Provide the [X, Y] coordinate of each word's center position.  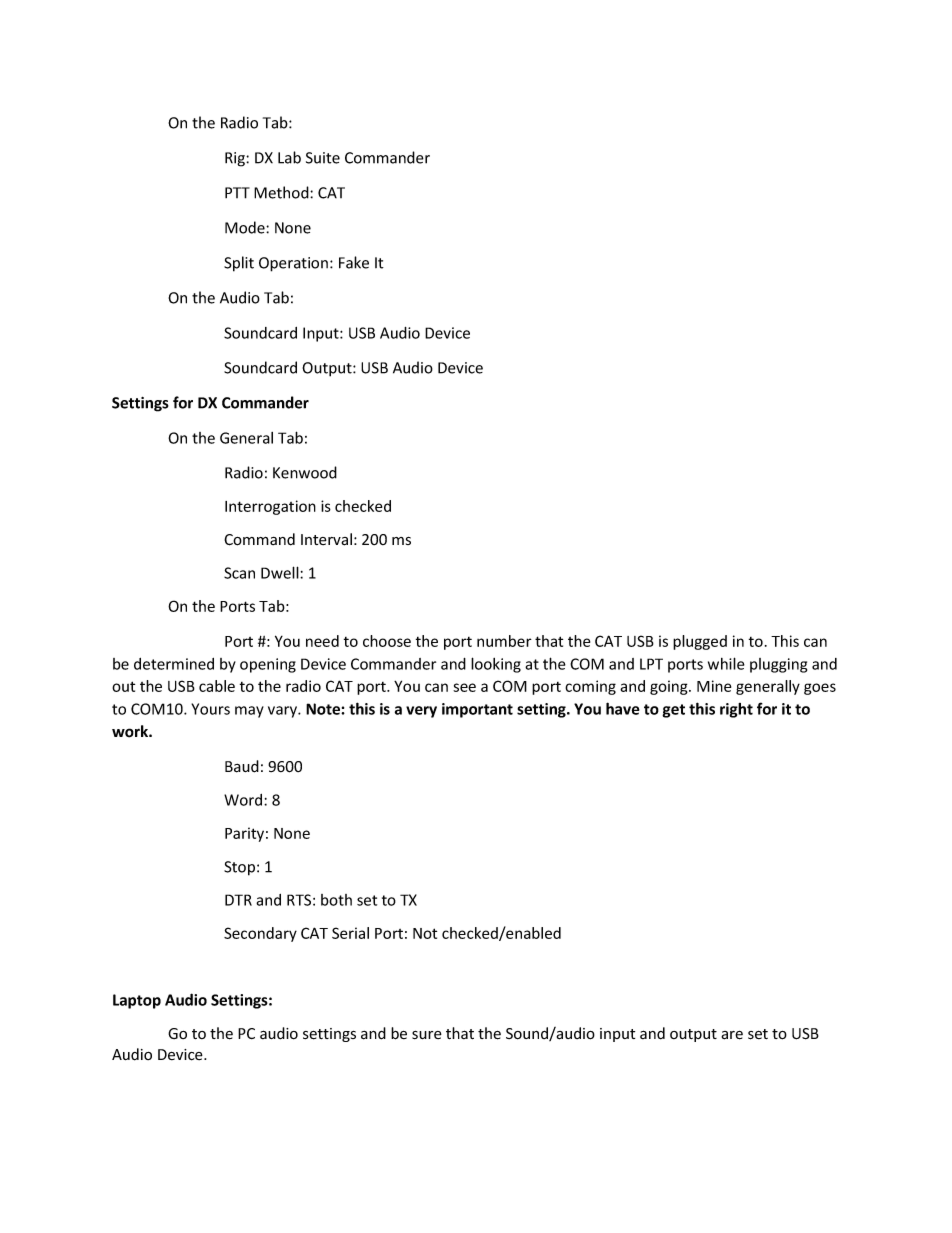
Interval [326, 539]
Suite [323, 158]
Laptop [137, 1001]
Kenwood [305, 472]
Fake [354, 262]
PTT [237, 193]
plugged [700, 642]
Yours [210, 709]
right [736, 710]
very [421, 712]
